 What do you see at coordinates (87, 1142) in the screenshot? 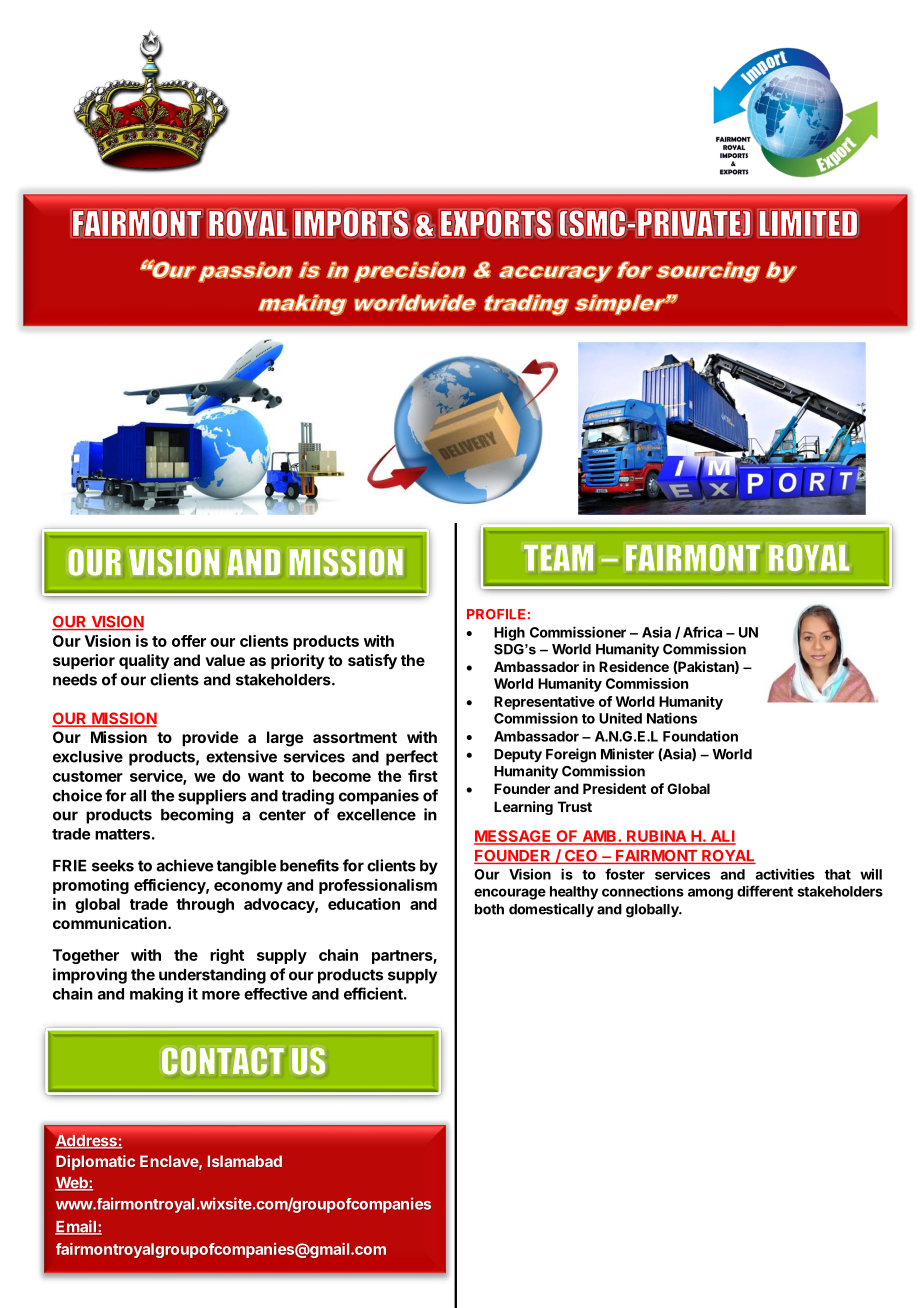
I see `Address` at bounding box center [87, 1142].
